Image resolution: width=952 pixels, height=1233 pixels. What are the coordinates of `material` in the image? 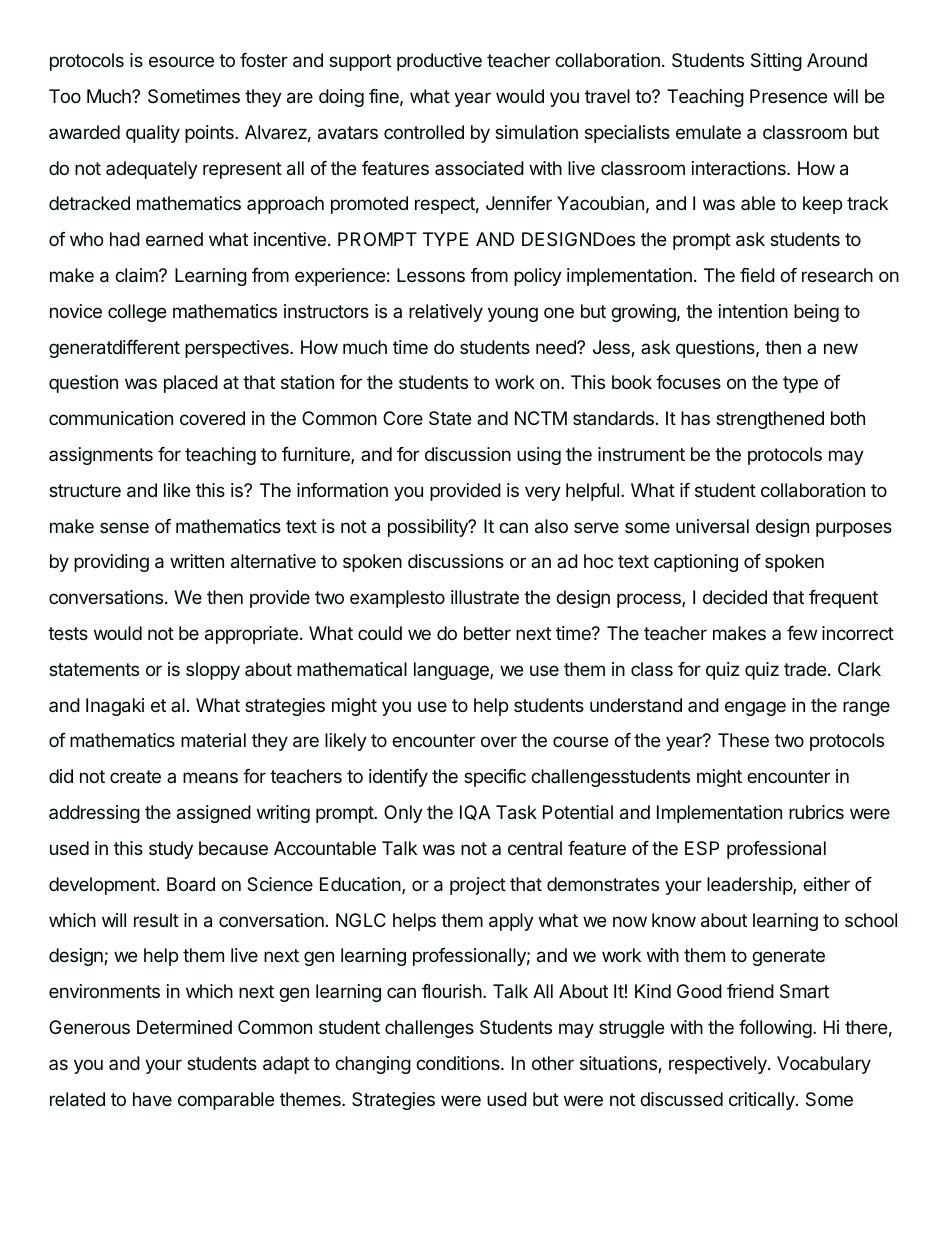 It's located at (213, 740).
